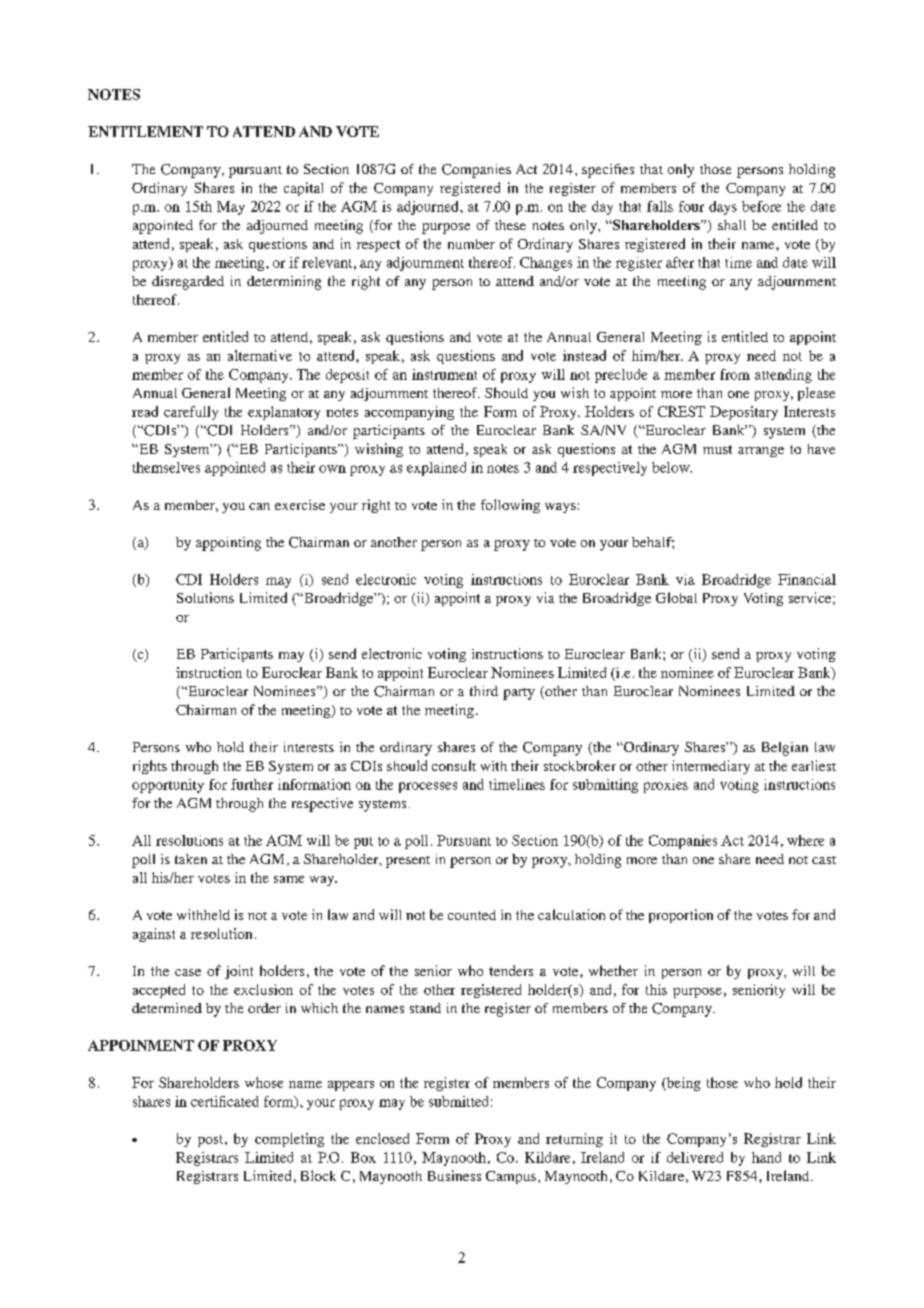  What do you see at coordinates (761, 206) in the screenshot?
I see `before` at bounding box center [761, 206].
